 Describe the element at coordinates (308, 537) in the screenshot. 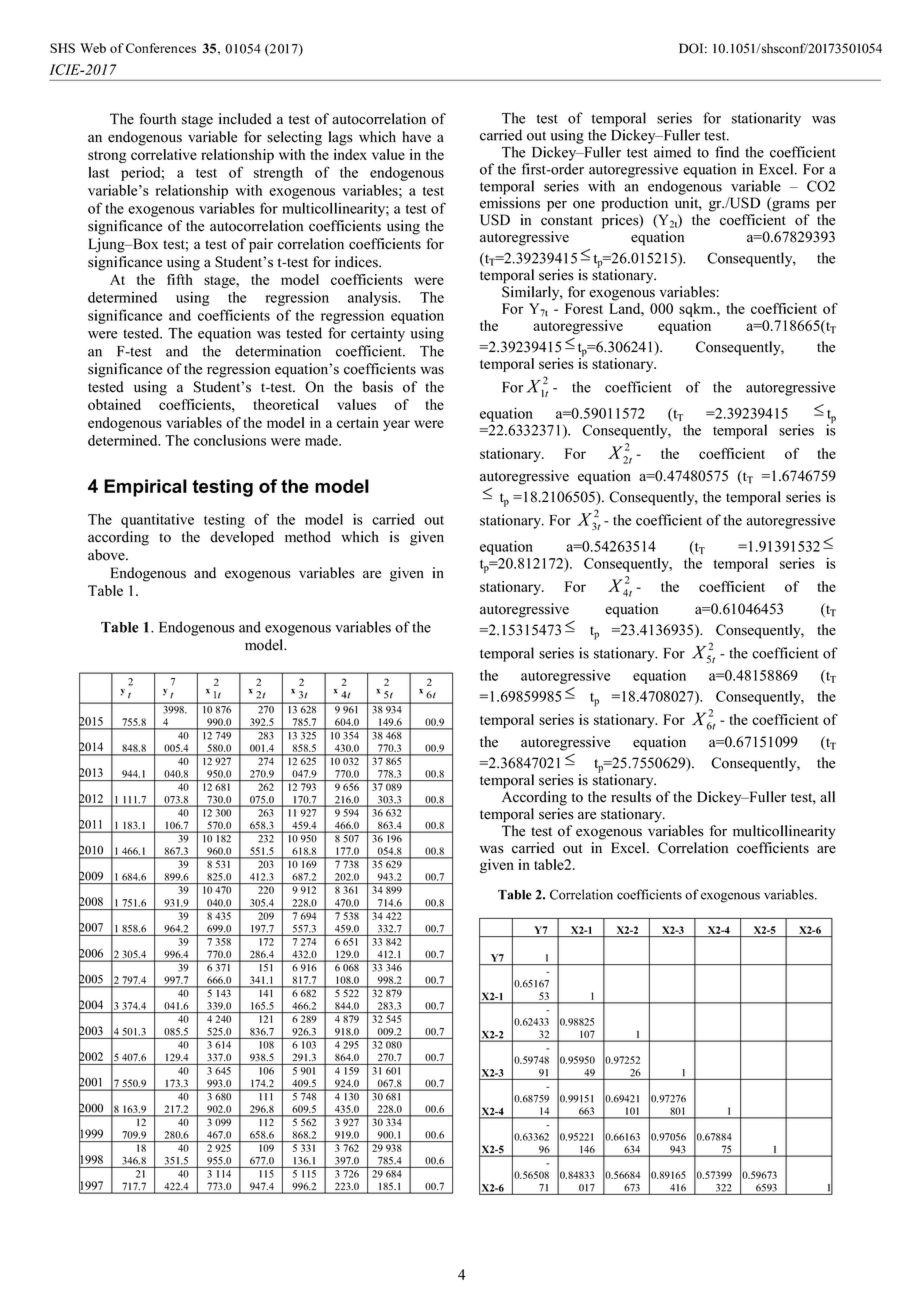

I see `method` at that location.
